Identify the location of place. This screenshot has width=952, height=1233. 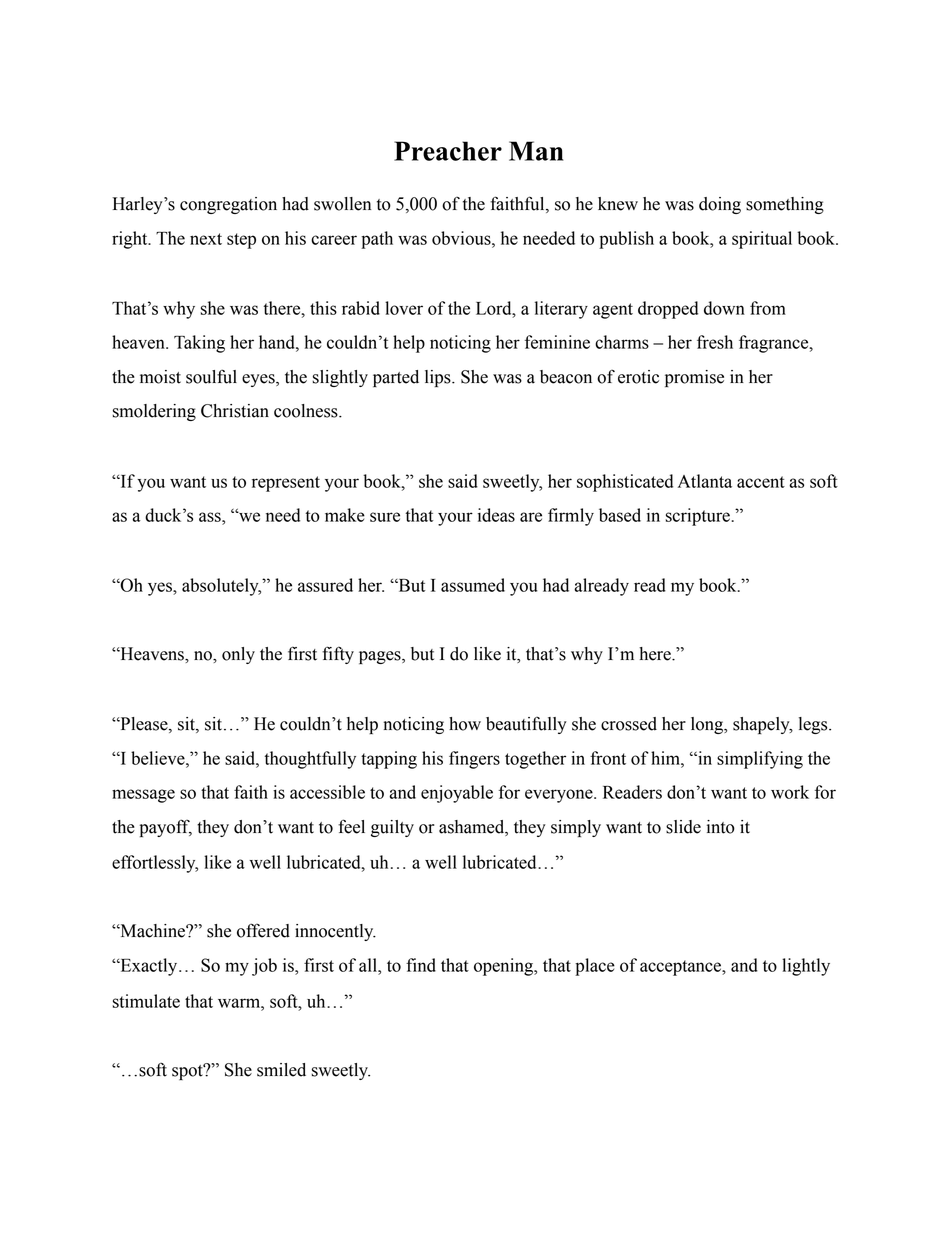
(595, 967).
